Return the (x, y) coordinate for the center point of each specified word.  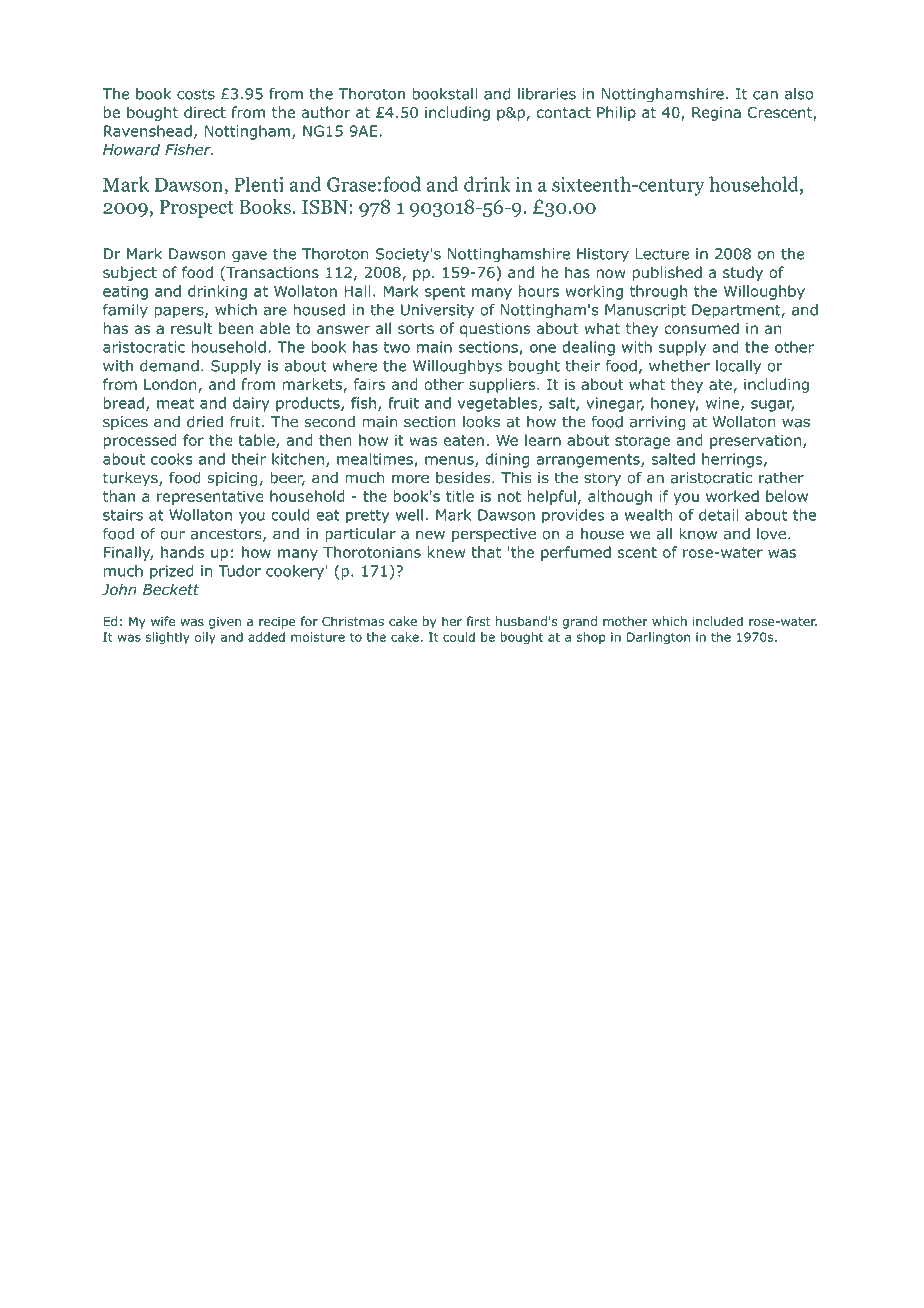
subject (130, 273)
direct (205, 112)
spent (445, 293)
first (478, 621)
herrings (733, 460)
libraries (547, 94)
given (225, 623)
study (743, 273)
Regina (716, 114)
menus (450, 461)
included (718, 621)
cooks (172, 459)
